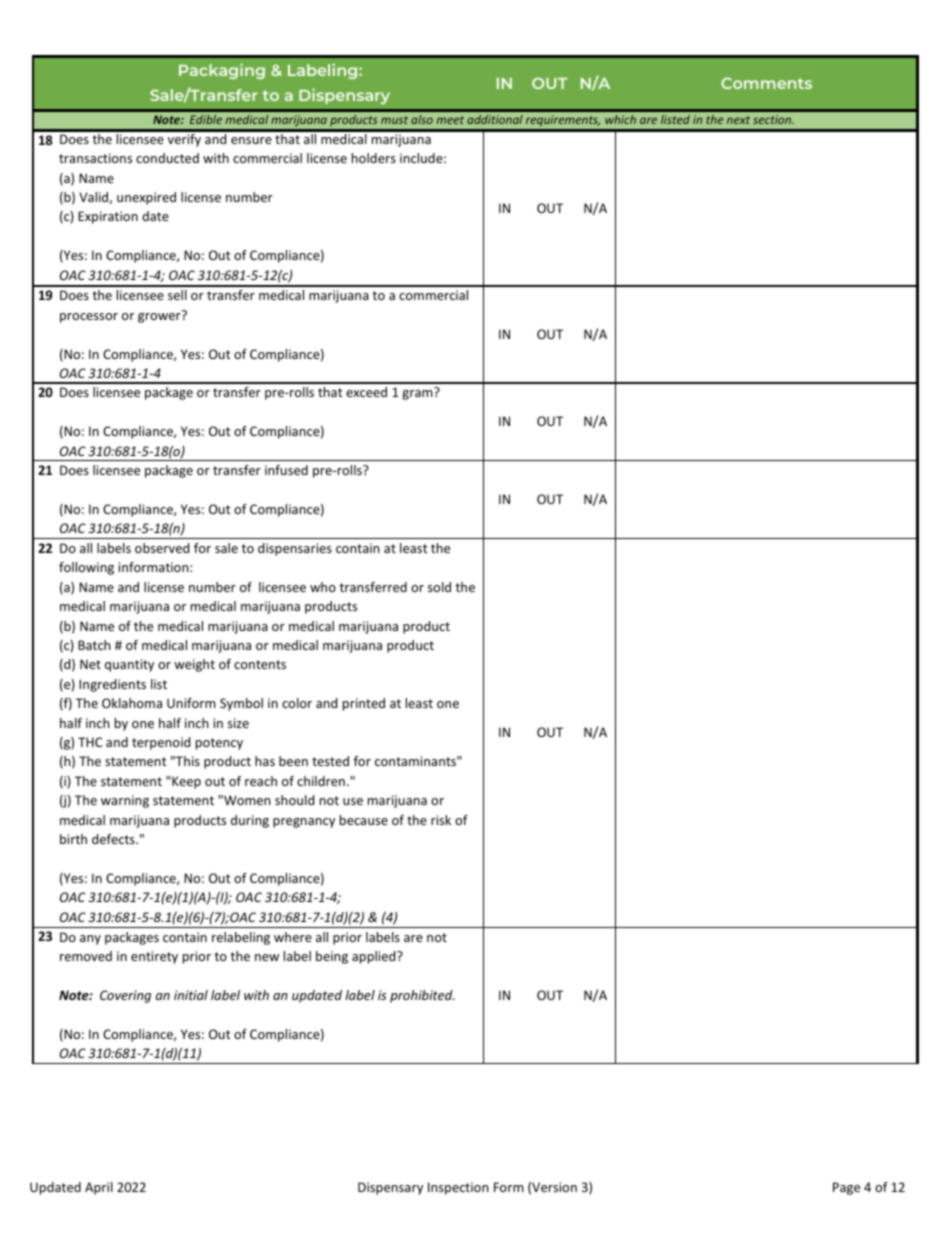 The height and width of the screenshot is (1233, 952). What do you see at coordinates (364, 704) in the screenshot?
I see `printed` at bounding box center [364, 704].
